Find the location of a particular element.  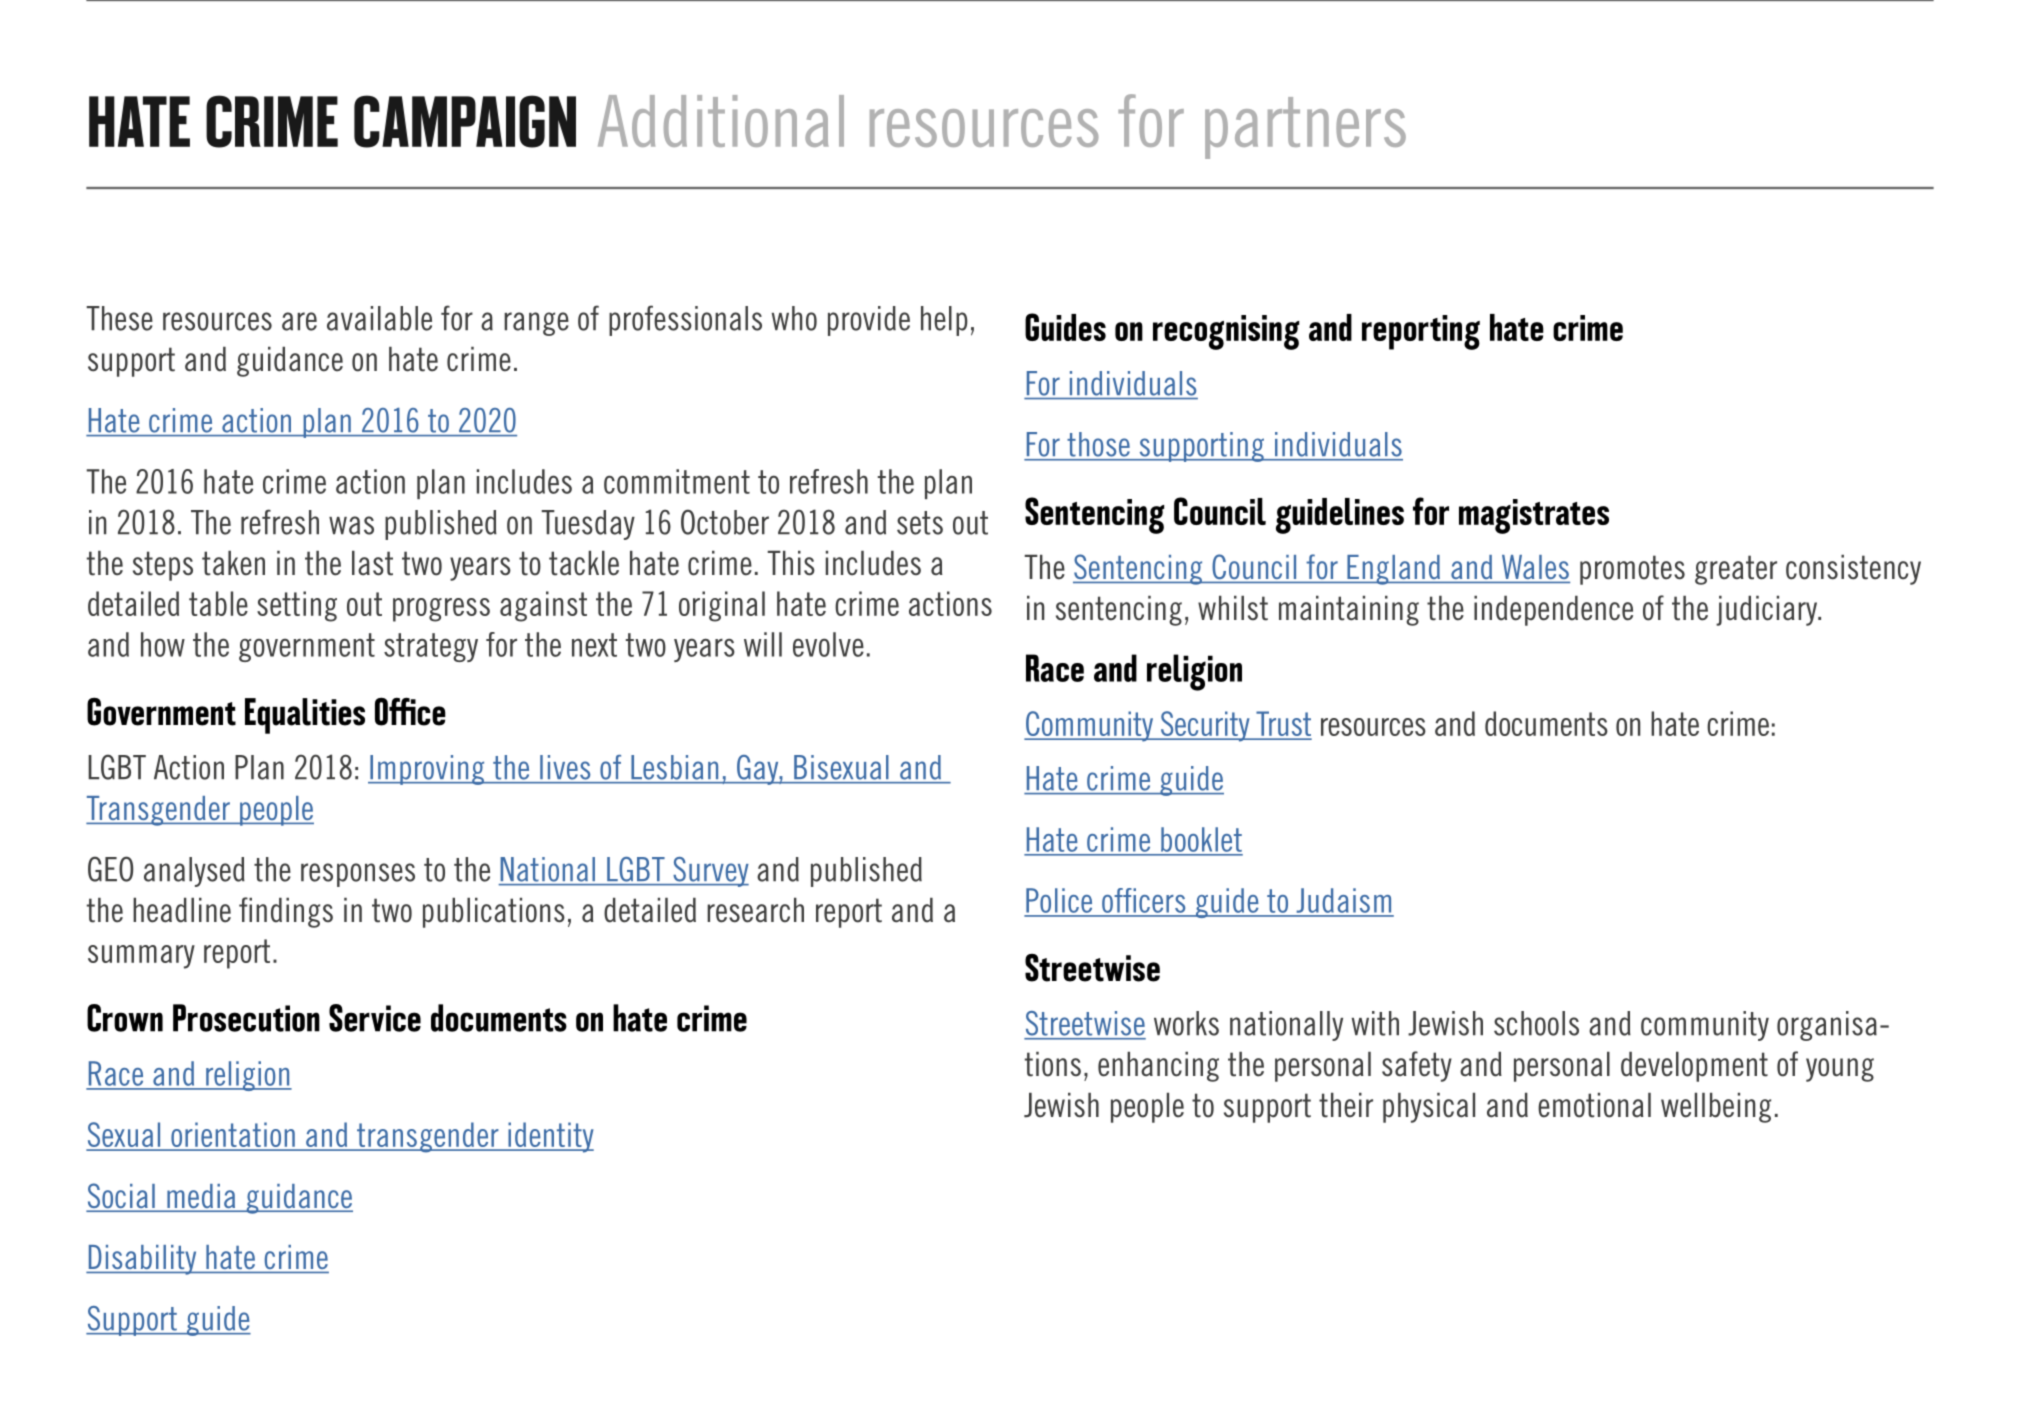

wellbeing is located at coordinates (1716, 1108).
